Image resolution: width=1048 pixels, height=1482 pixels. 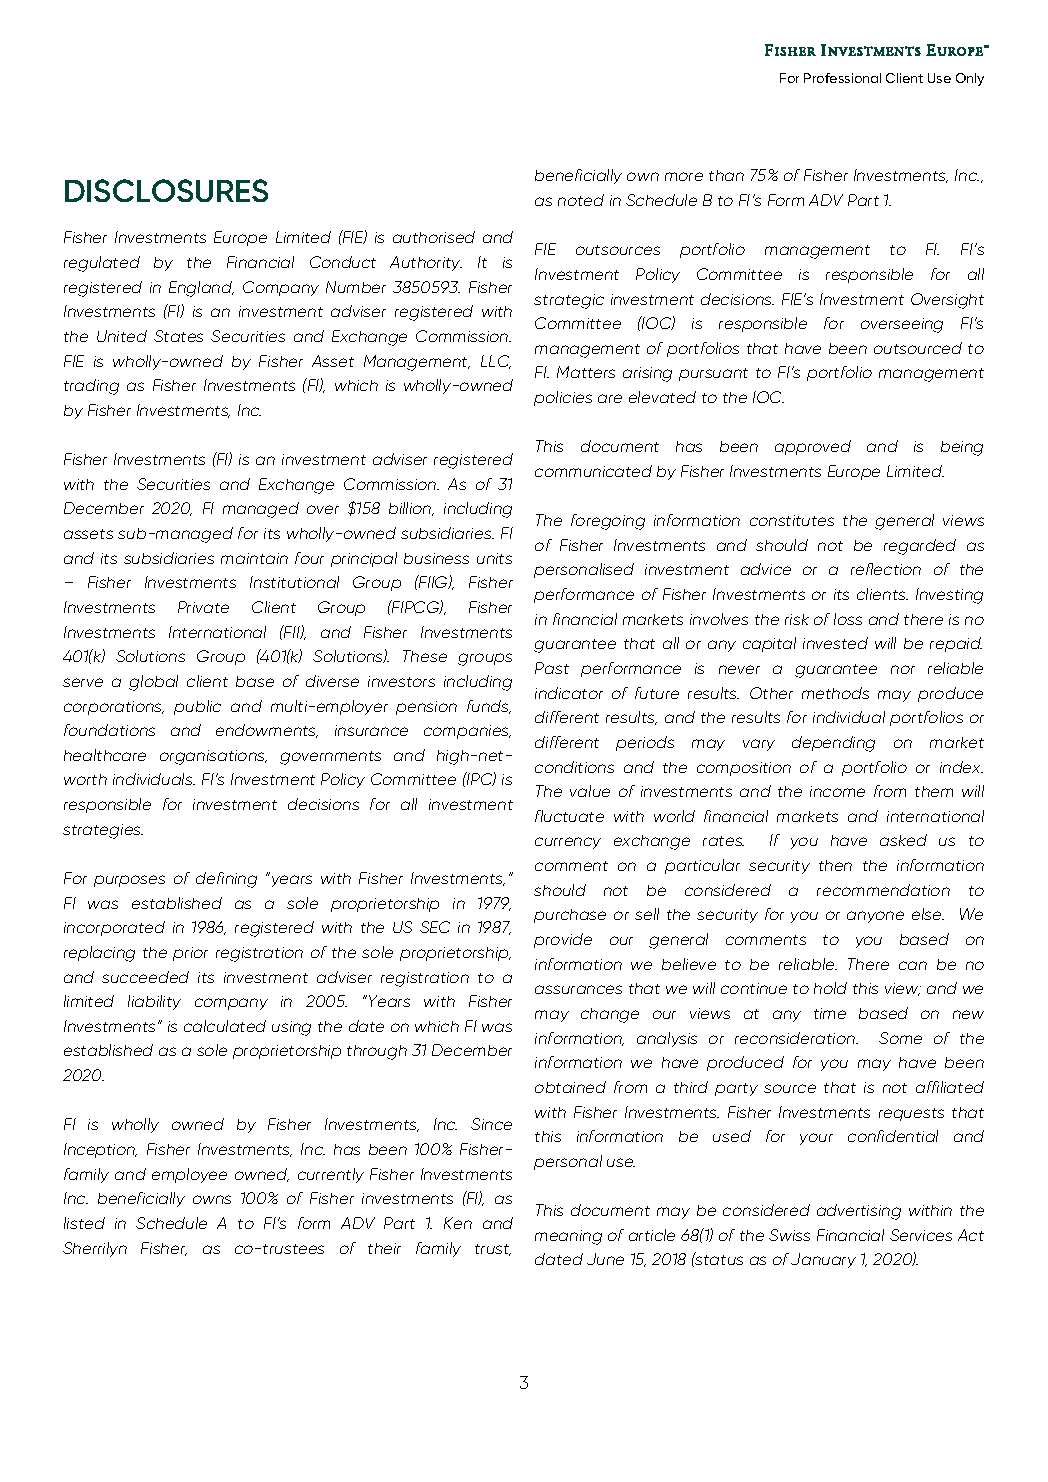 I want to click on owns, so click(x=212, y=1199).
